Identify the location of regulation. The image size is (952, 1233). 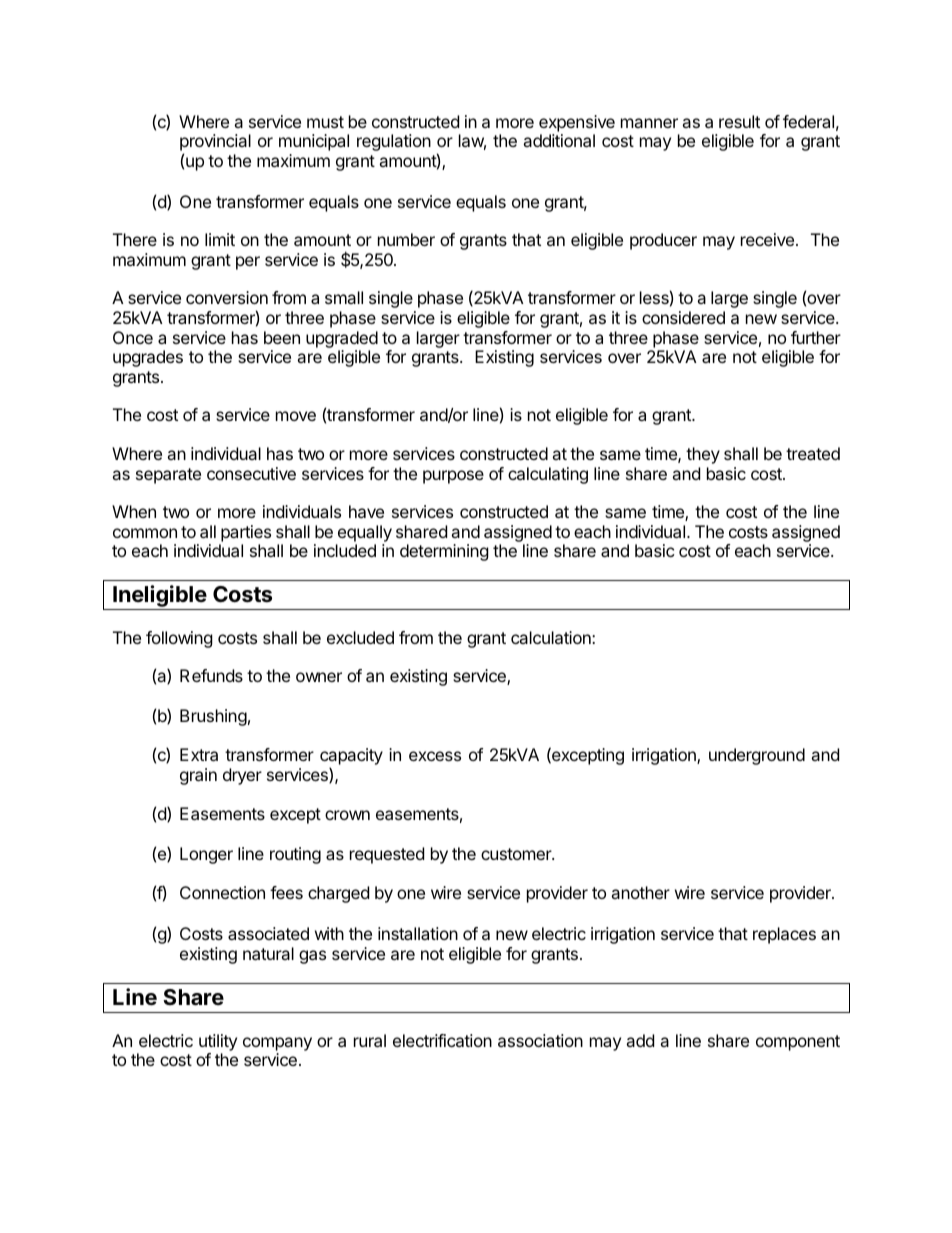
(394, 142).
